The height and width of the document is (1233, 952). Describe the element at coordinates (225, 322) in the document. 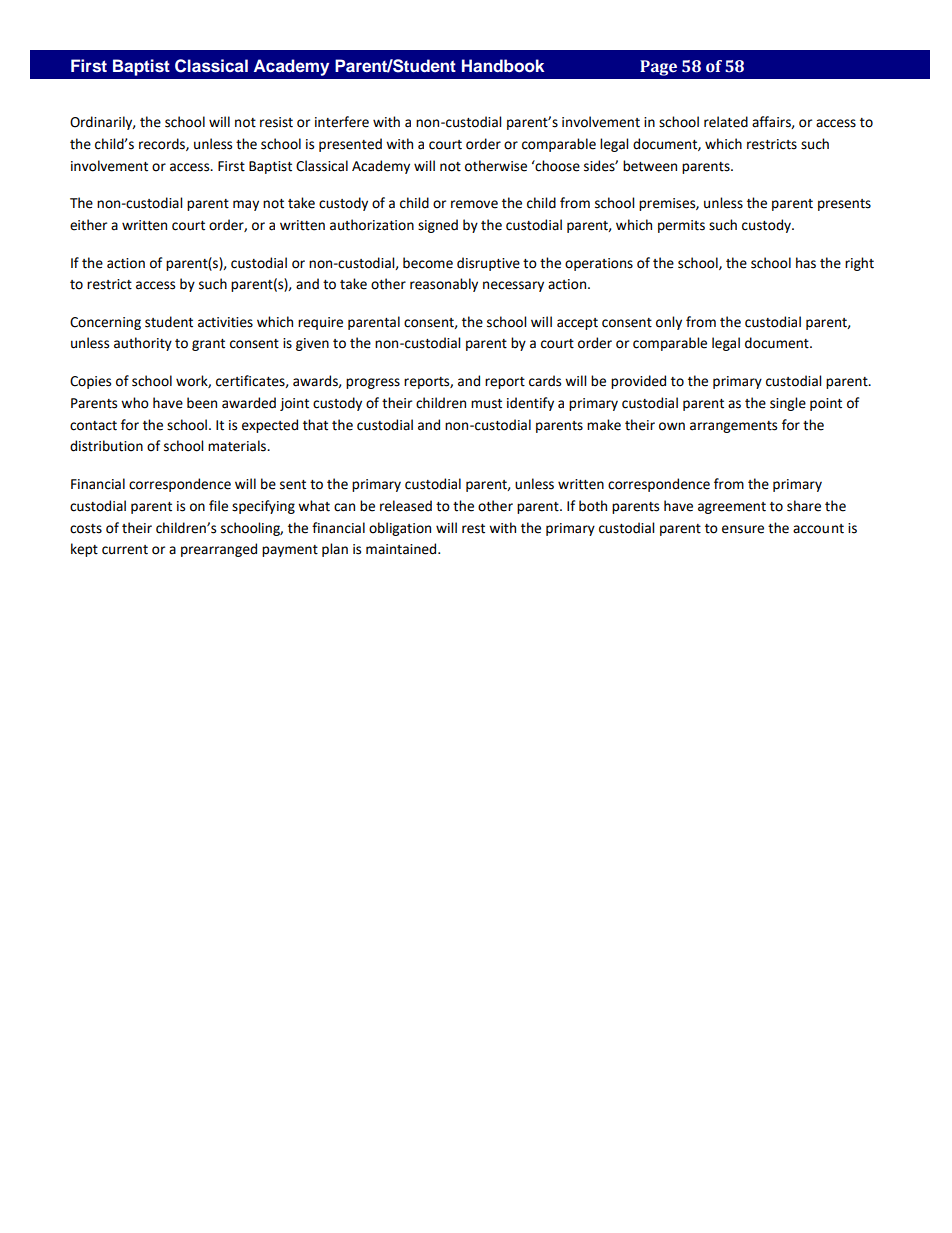

I see `activities` at that location.
